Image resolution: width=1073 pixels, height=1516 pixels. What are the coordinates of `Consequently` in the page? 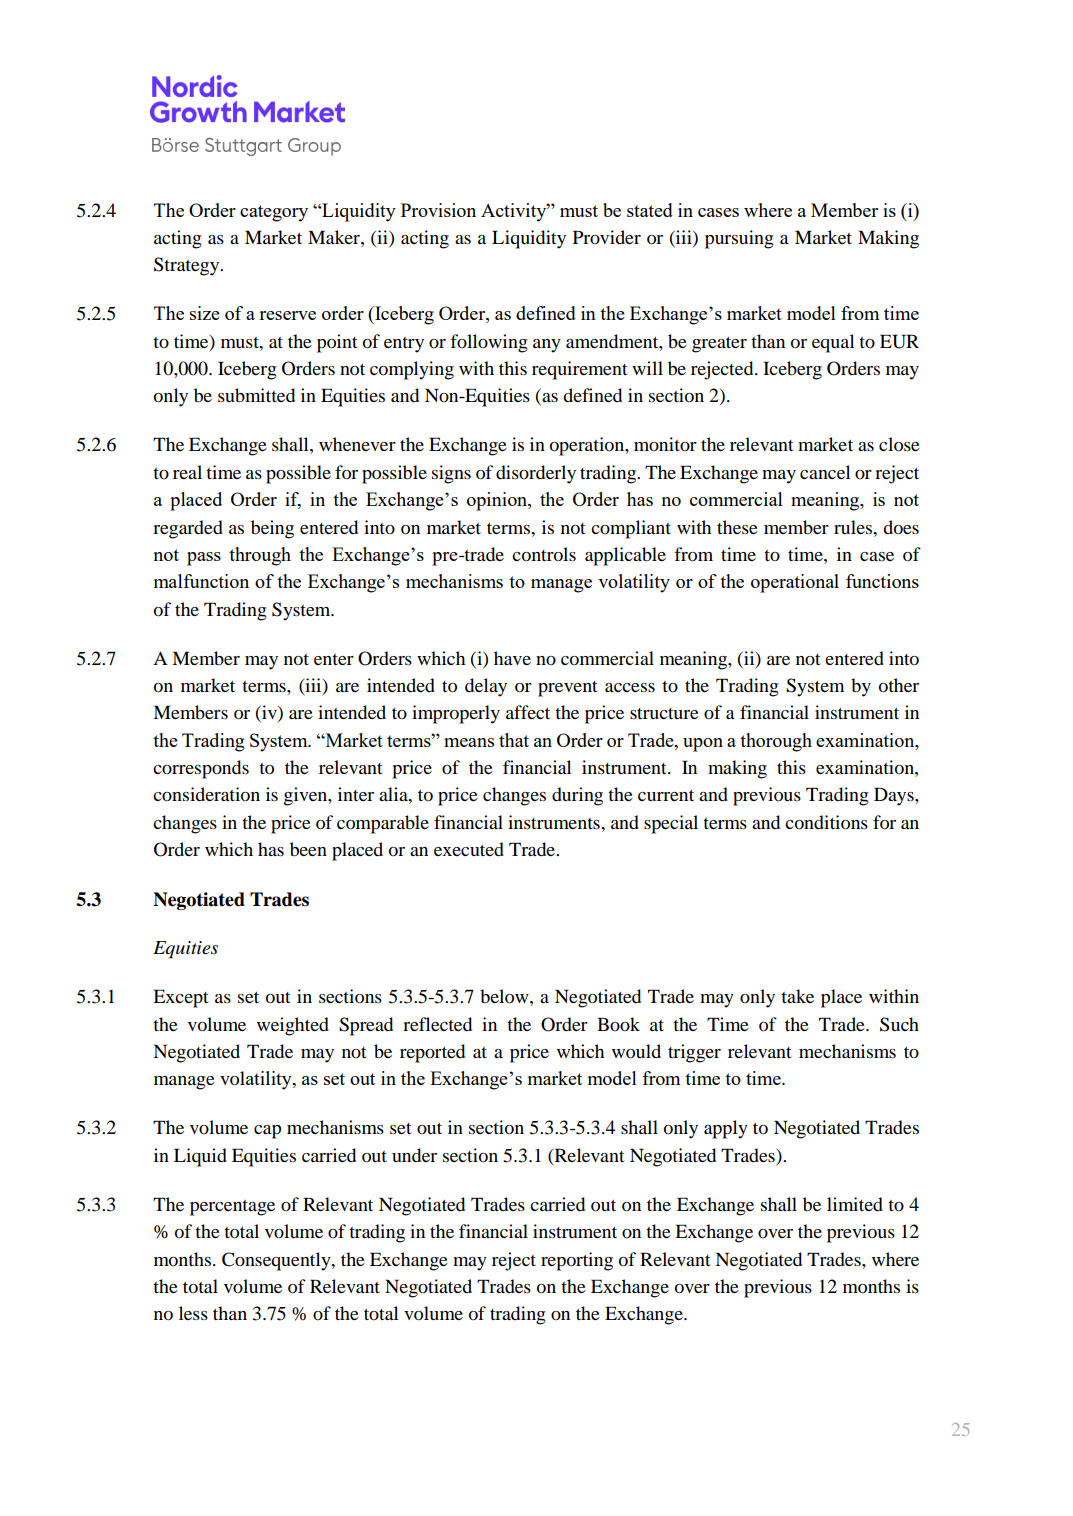 It's located at (277, 1261).
